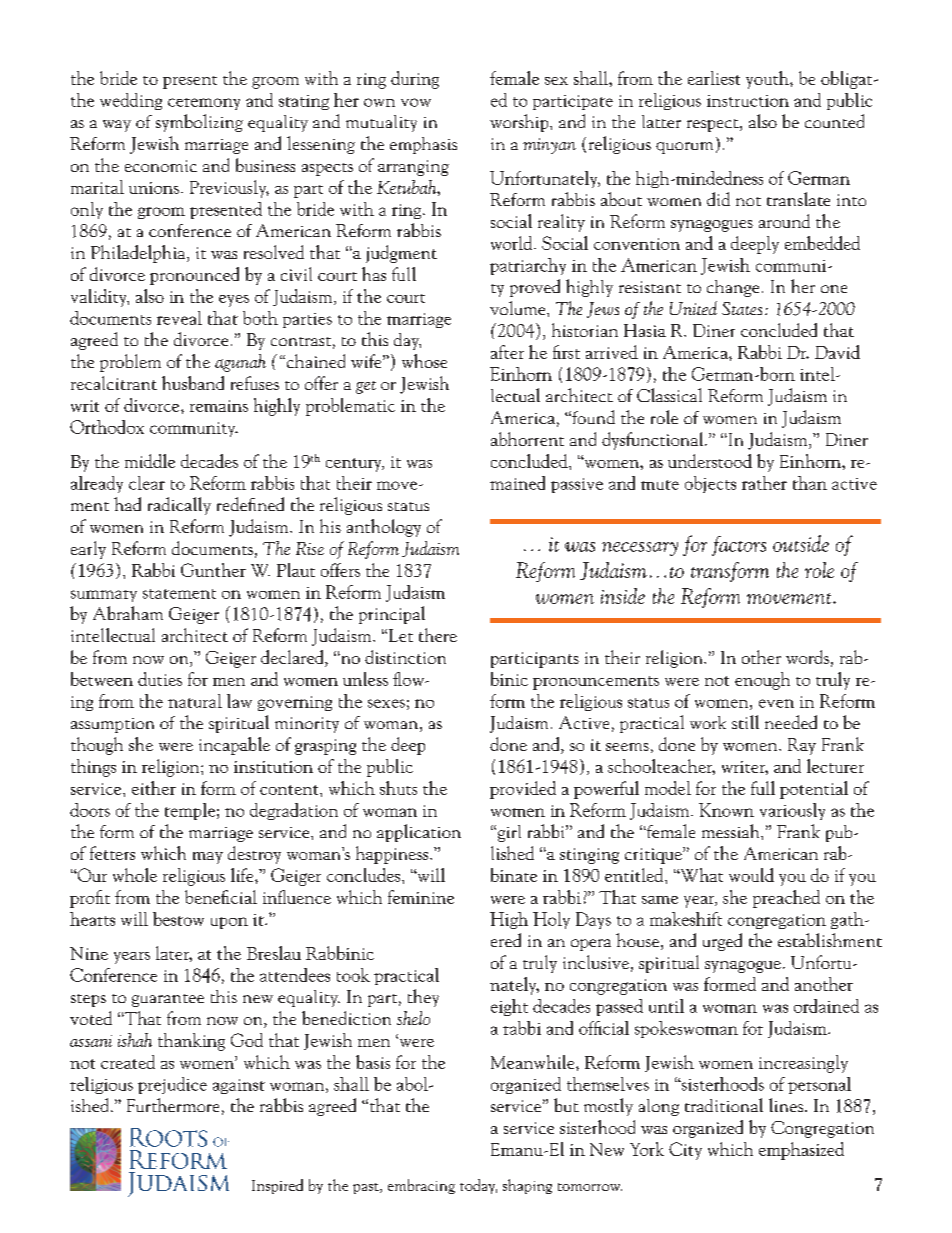 The image size is (952, 1233). I want to click on today, so click(478, 1186).
